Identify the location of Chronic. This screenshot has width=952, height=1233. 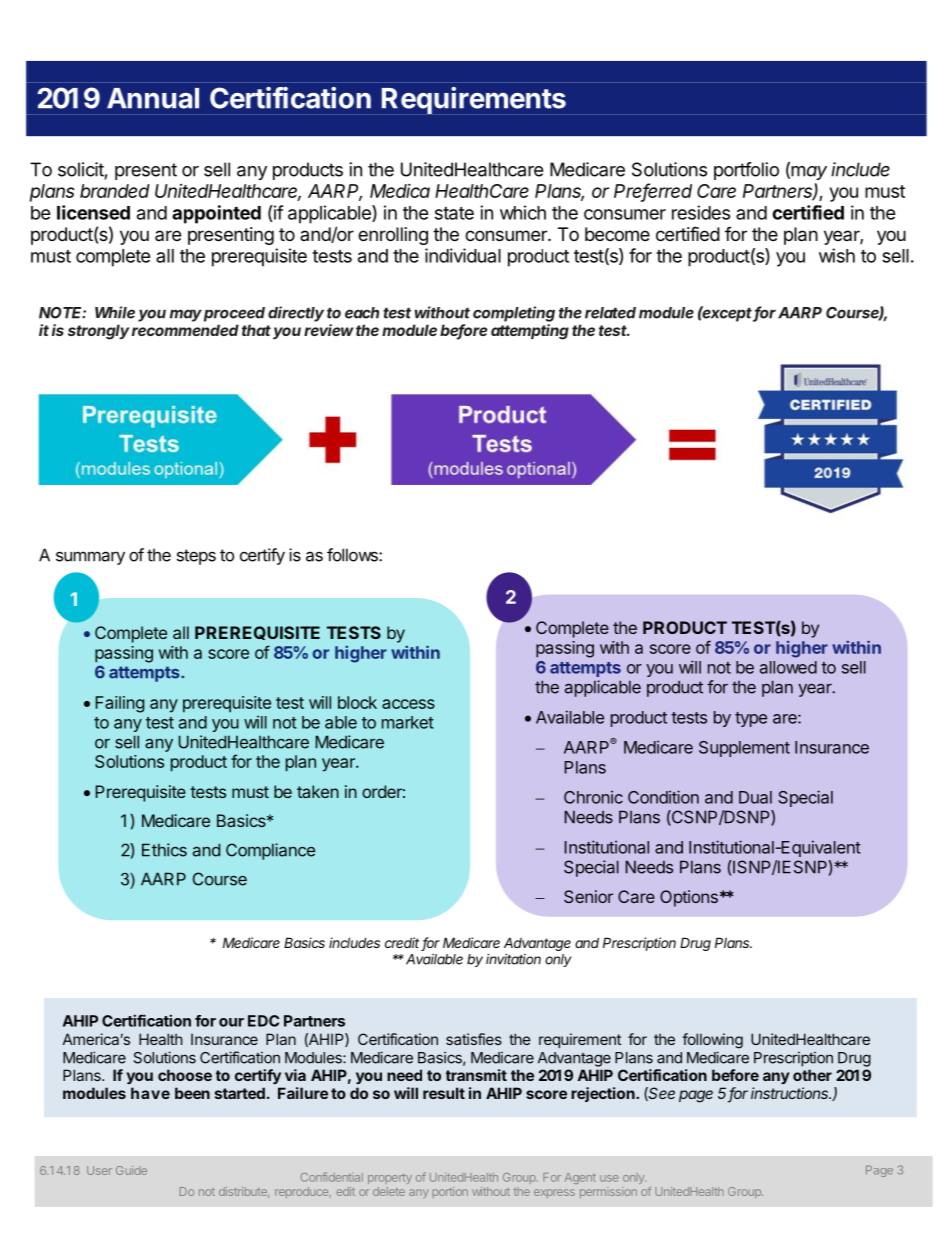
(593, 797).
